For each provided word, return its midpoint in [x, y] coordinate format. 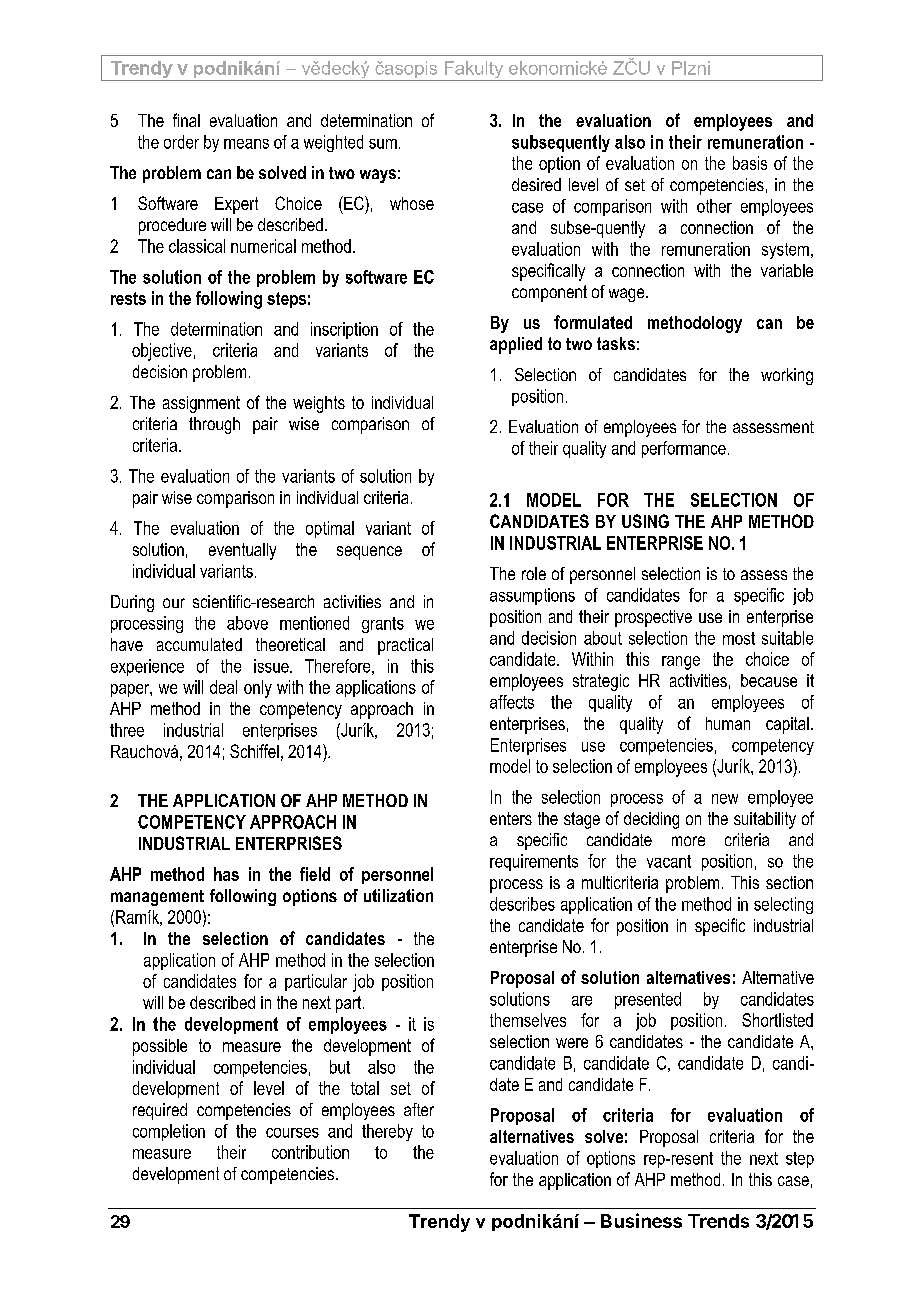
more [688, 841]
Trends [718, 1221]
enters [511, 818]
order [181, 142]
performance [684, 449]
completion [169, 1132]
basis [750, 163]
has [226, 874]
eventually [242, 551]
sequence [369, 553]
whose [412, 203]
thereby [387, 1132]
